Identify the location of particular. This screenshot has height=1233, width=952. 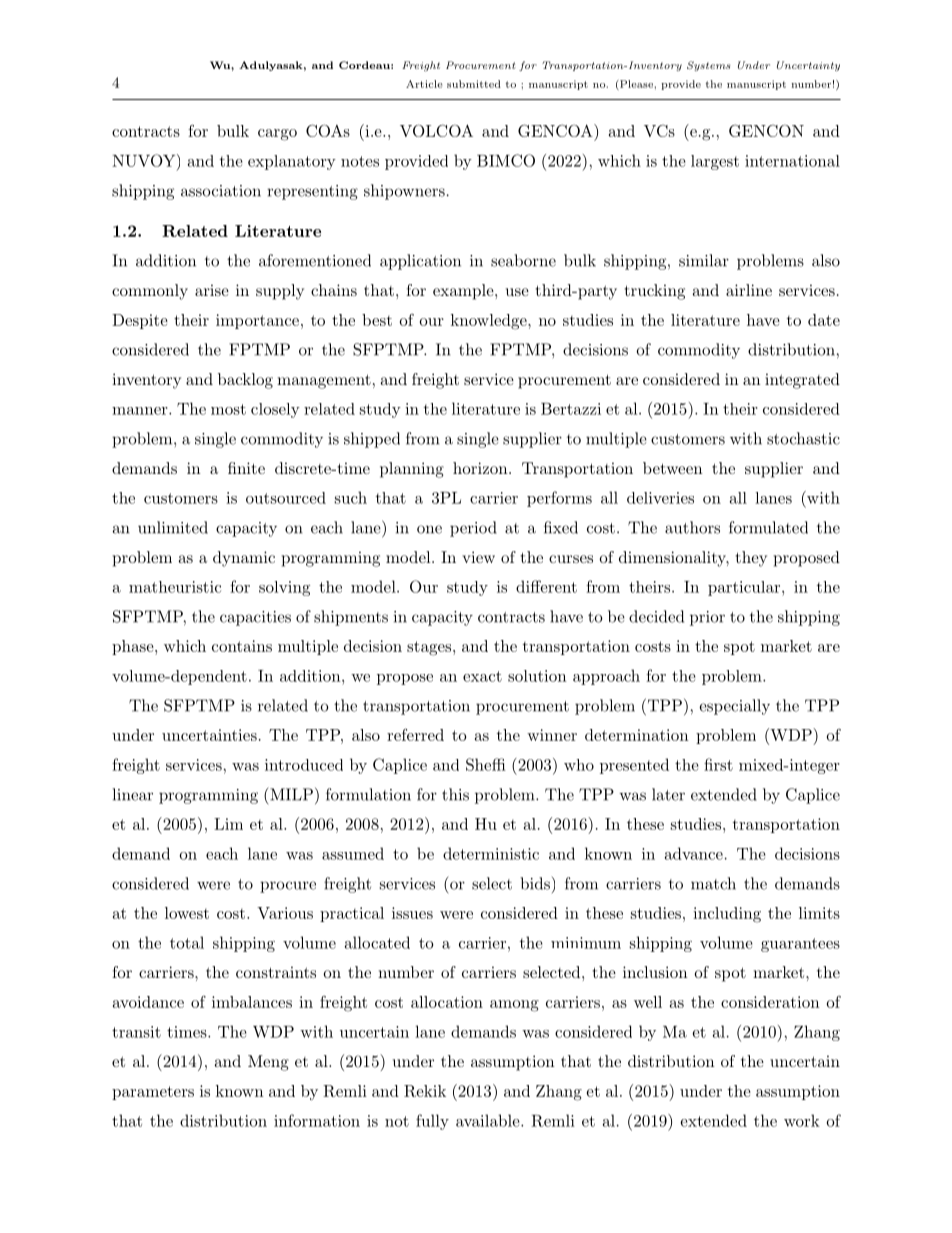
(744, 588).
